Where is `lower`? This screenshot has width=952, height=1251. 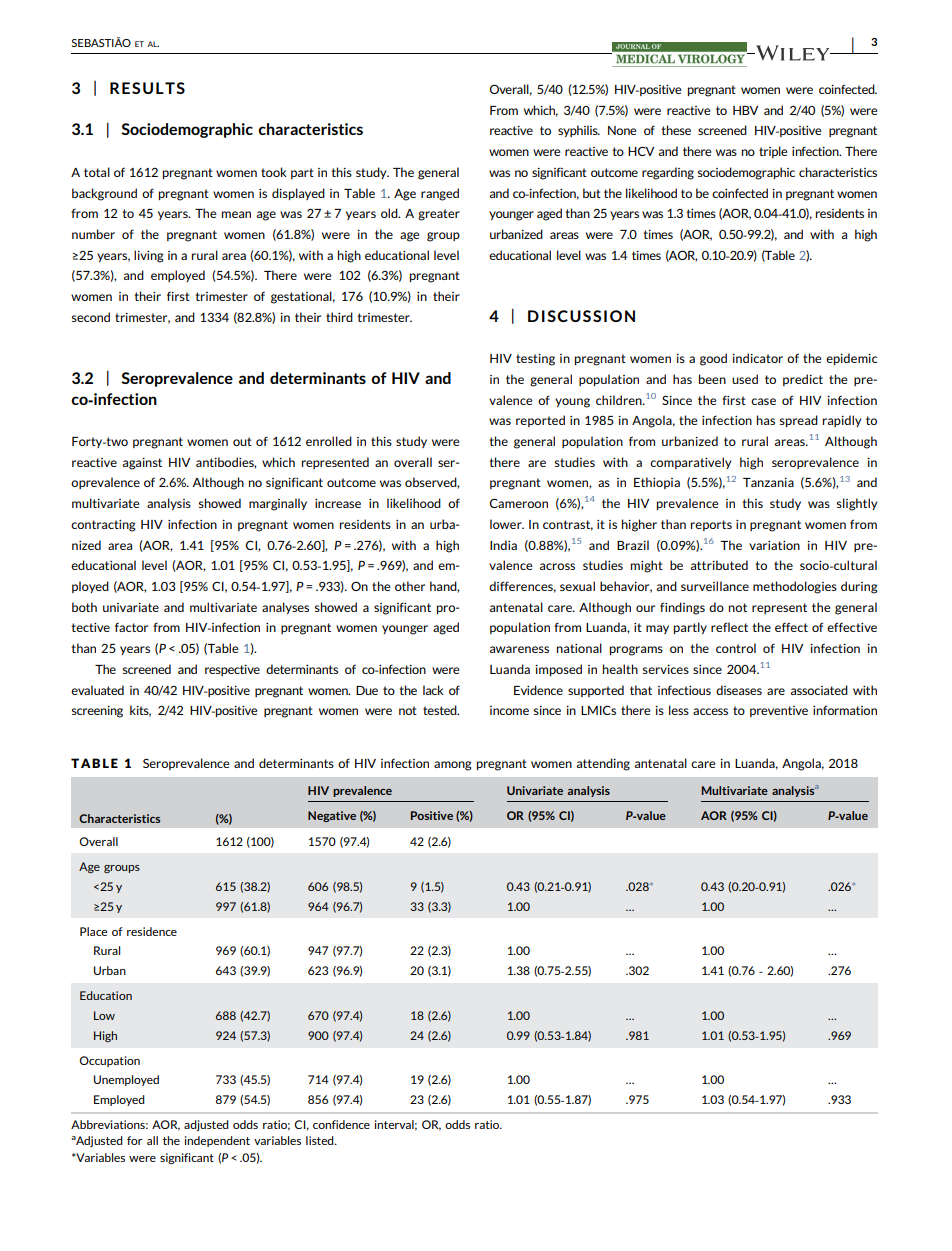
lower is located at coordinates (507, 524).
